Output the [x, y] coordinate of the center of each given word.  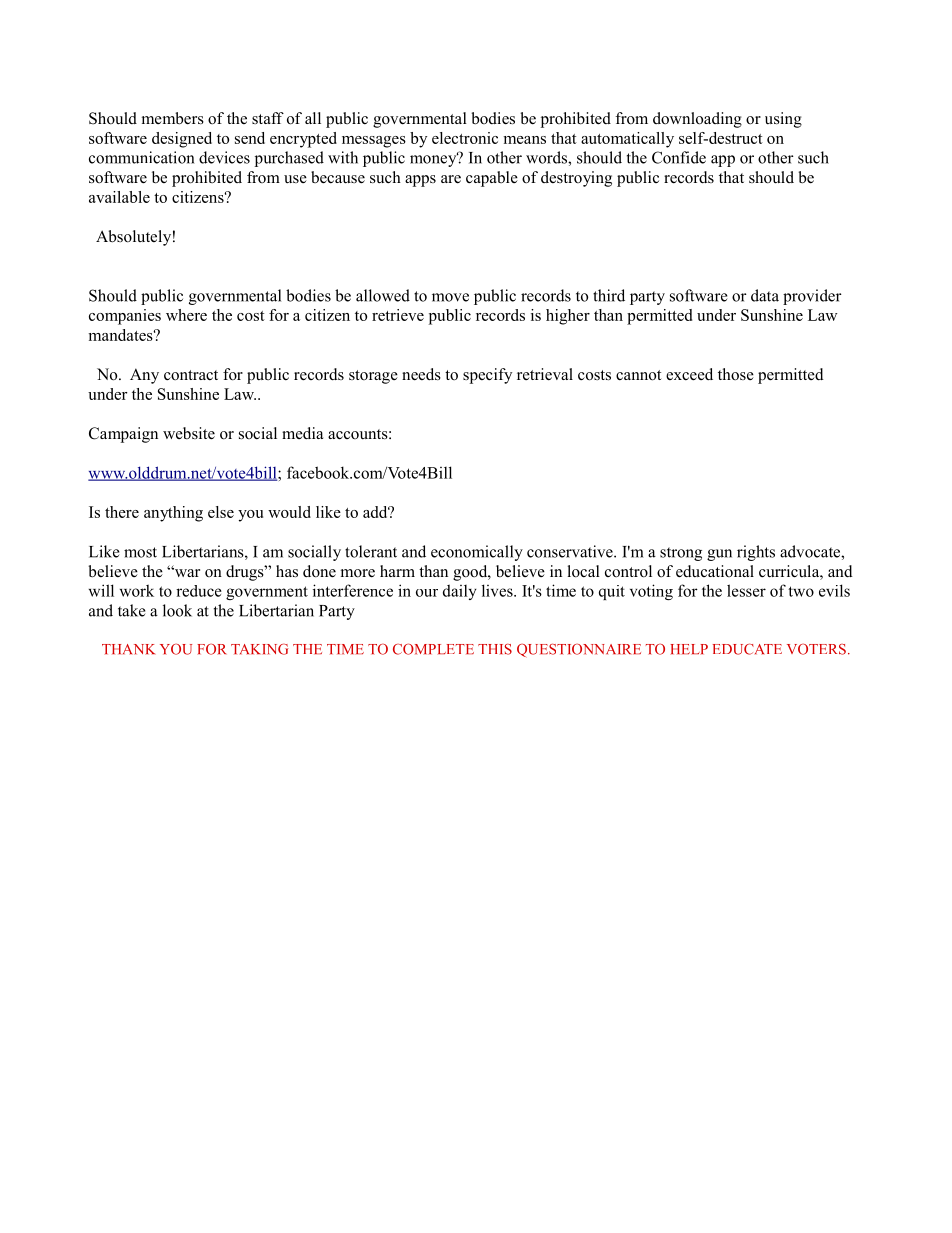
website [189, 433]
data [765, 295]
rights [756, 553]
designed [182, 140]
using [783, 120]
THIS [495, 649]
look [177, 610]
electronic [465, 138]
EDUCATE [747, 649]
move [450, 297]
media [302, 433]
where [186, 315]
